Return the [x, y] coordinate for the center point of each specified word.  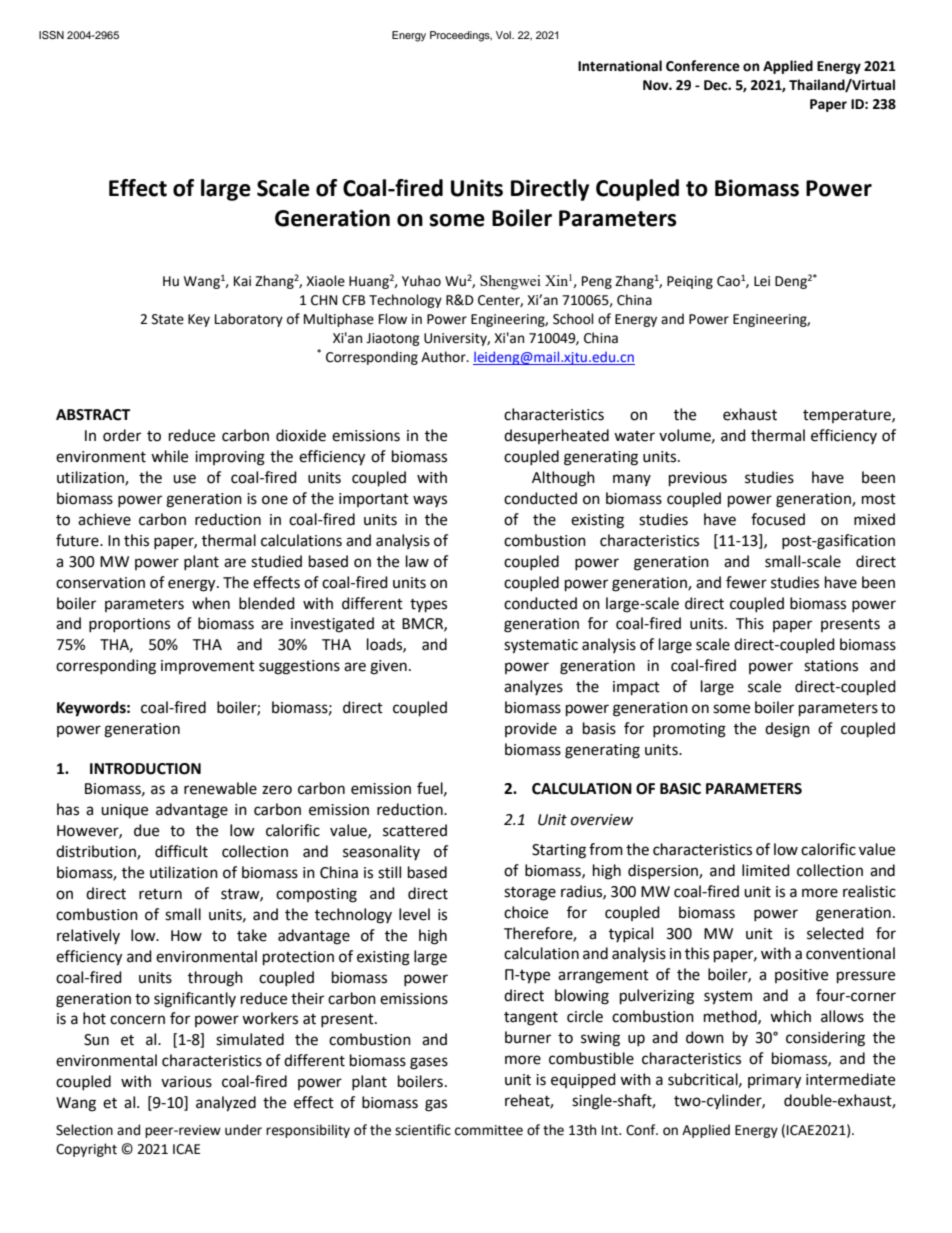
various [186, 1082]
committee [489, 1130]
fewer [746, 582]
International [620, 66]
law [417, 561]
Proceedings [461, 36]
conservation [100, 583]
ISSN [51, 35]
